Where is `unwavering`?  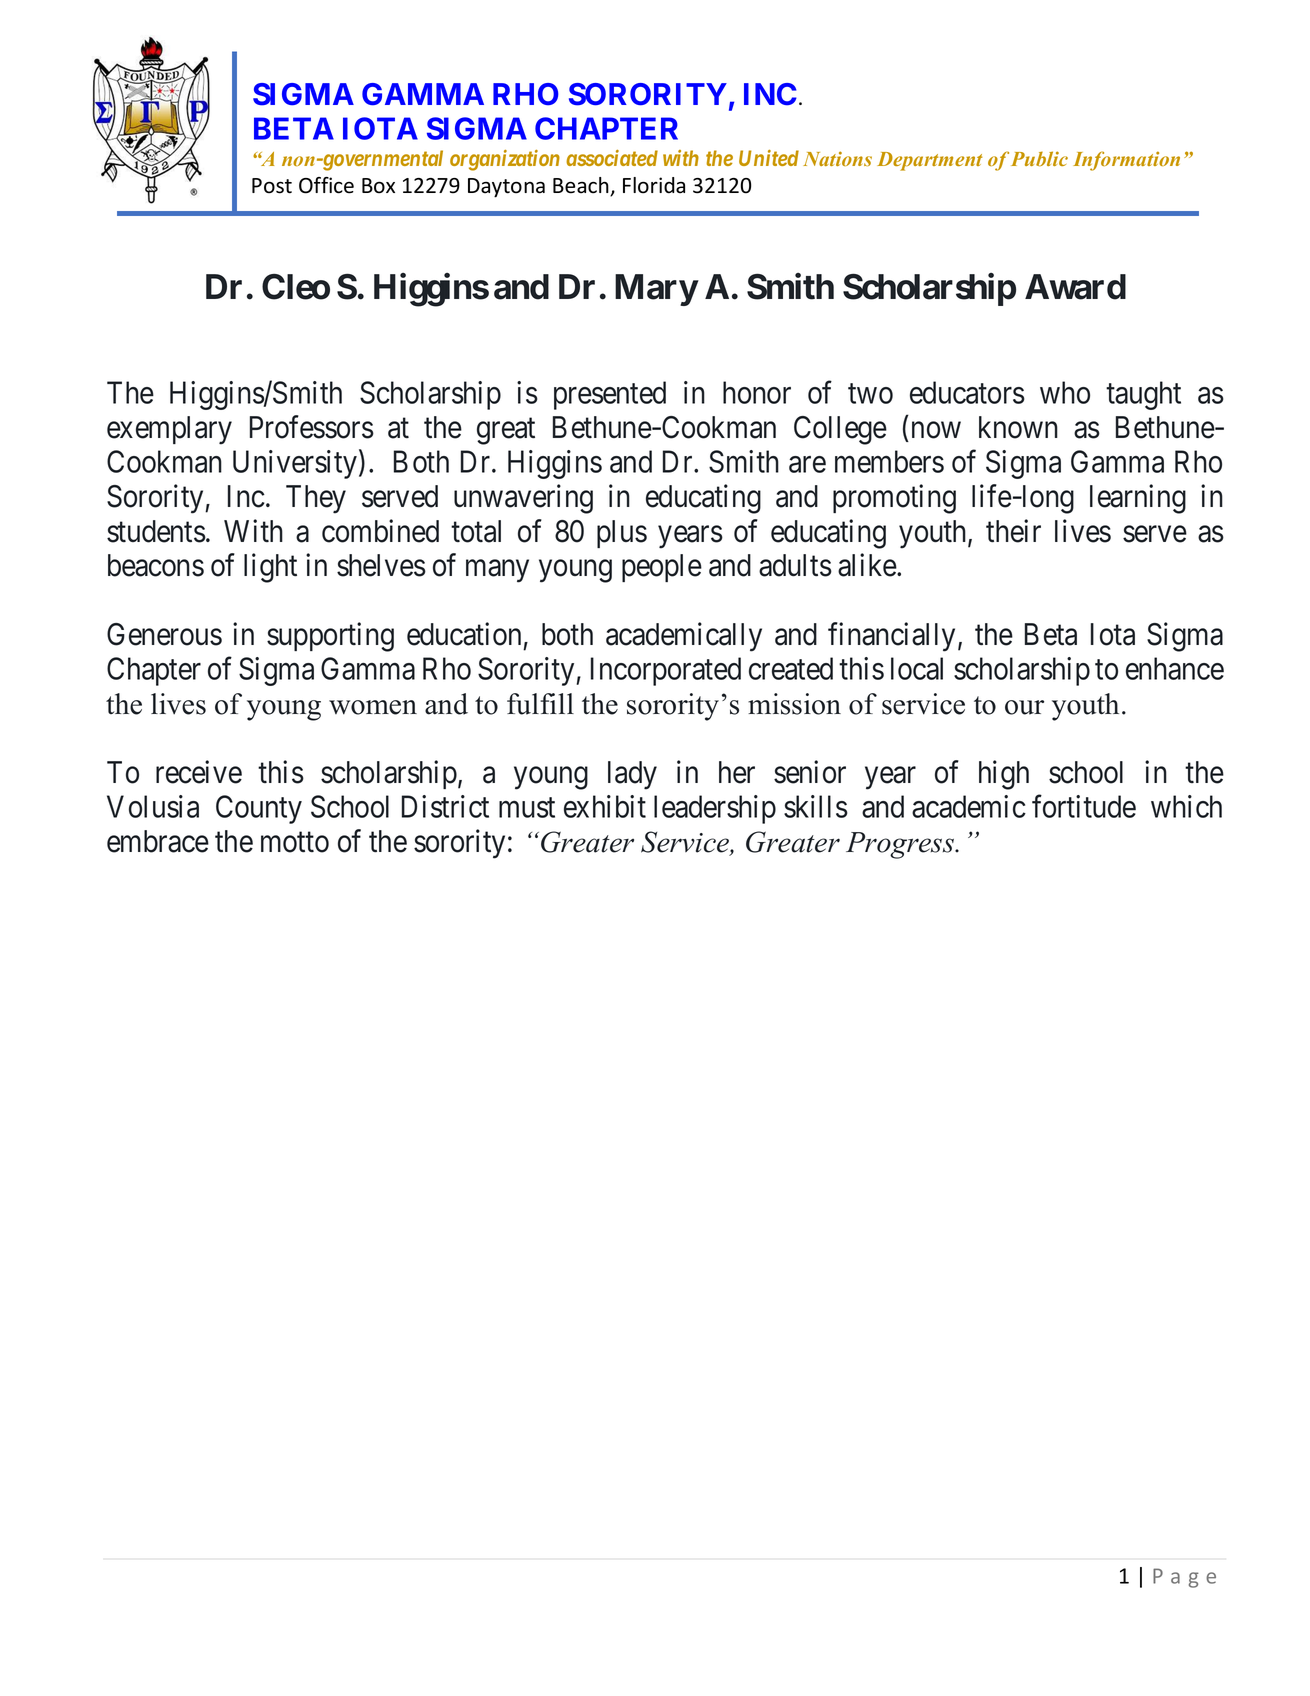
unwavering is located at coordinates (523, 499).
